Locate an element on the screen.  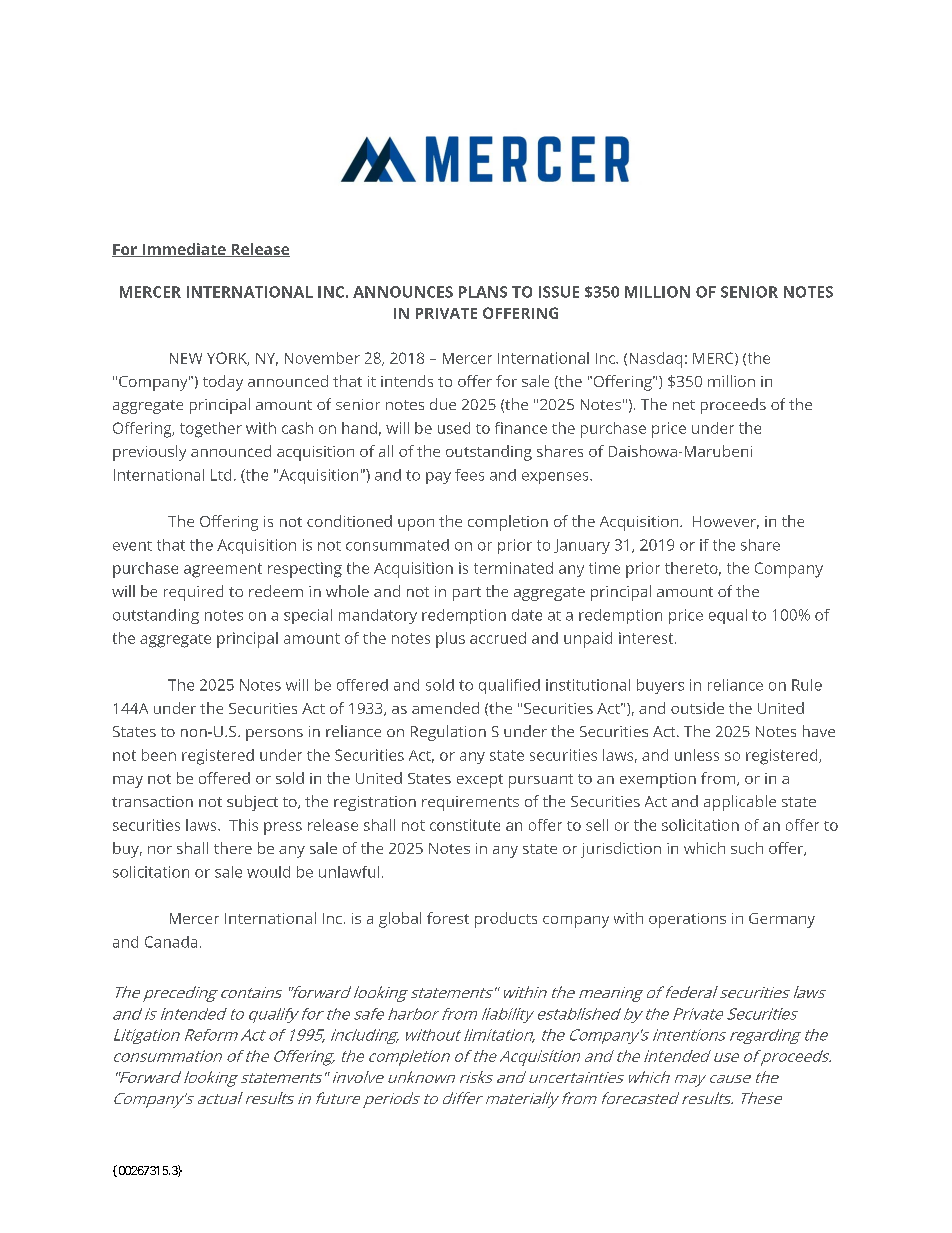
required is located at coordinates (193, 593).
